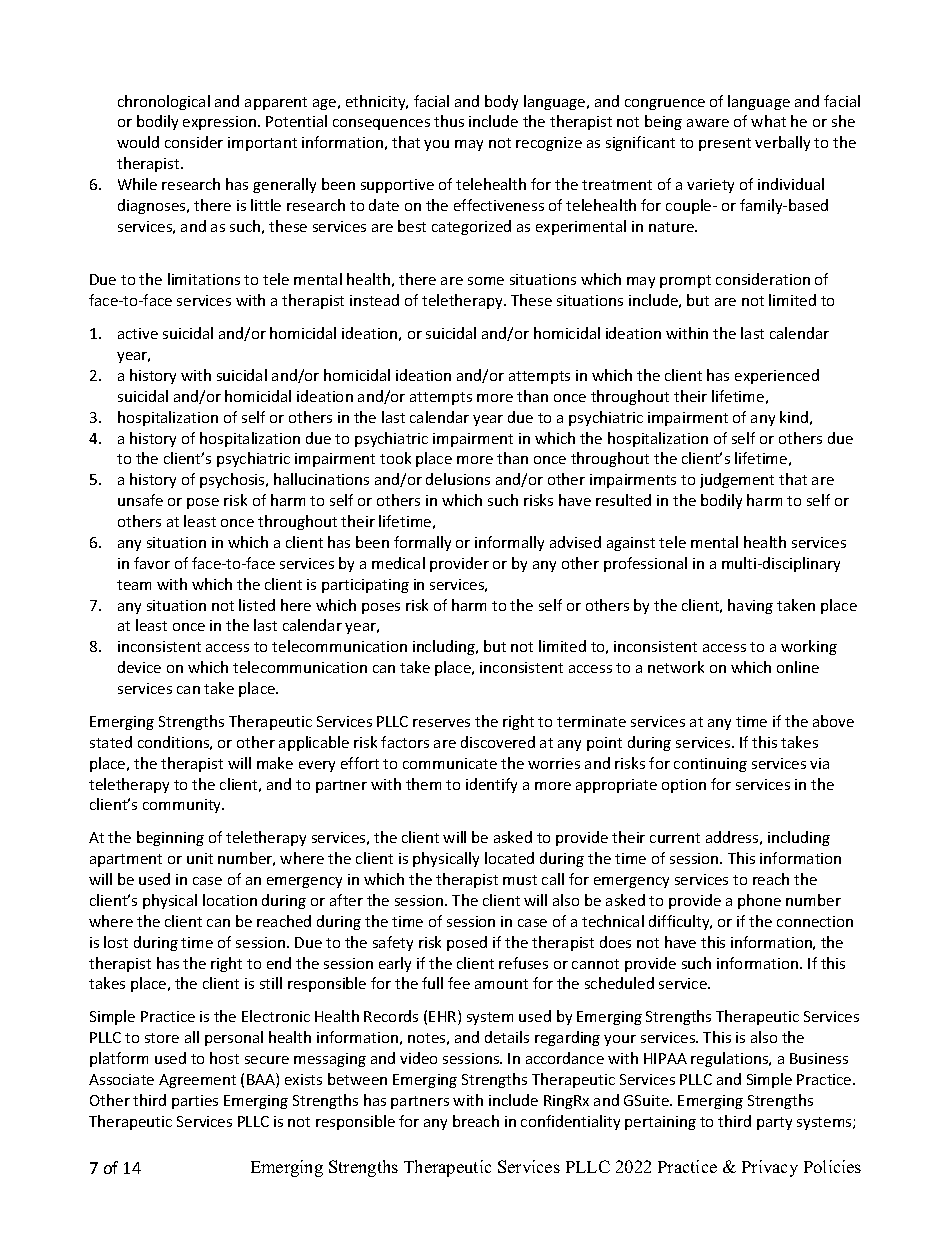 Image resolution: width=952 pixels, height=1233 pixels. What do you see at coordinates (774, 1123) in the screenshot?
I see `party` at bounding box center [774, 1123].
